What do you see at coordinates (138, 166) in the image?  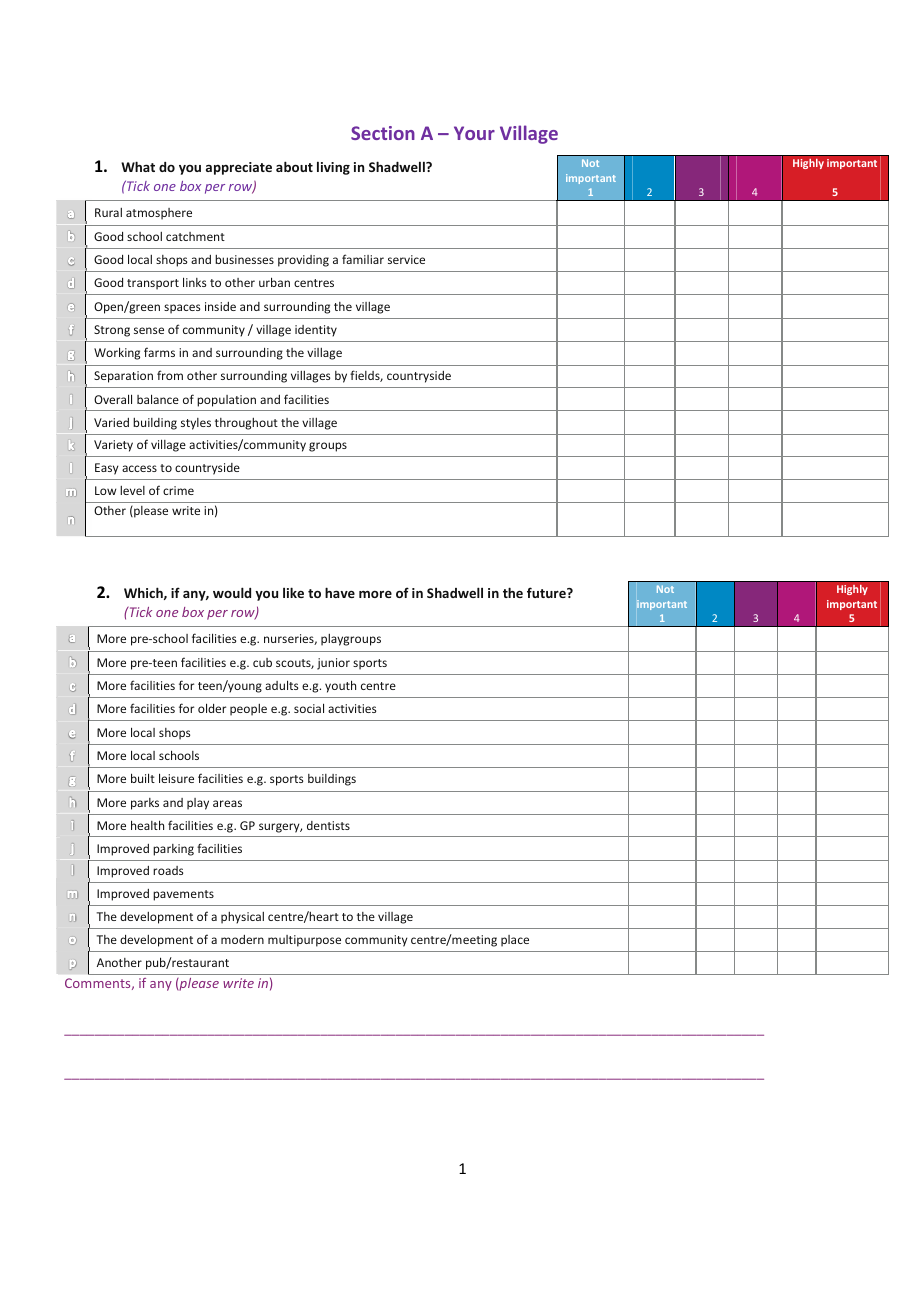 I see `What` at bounding box center [138, 166].
